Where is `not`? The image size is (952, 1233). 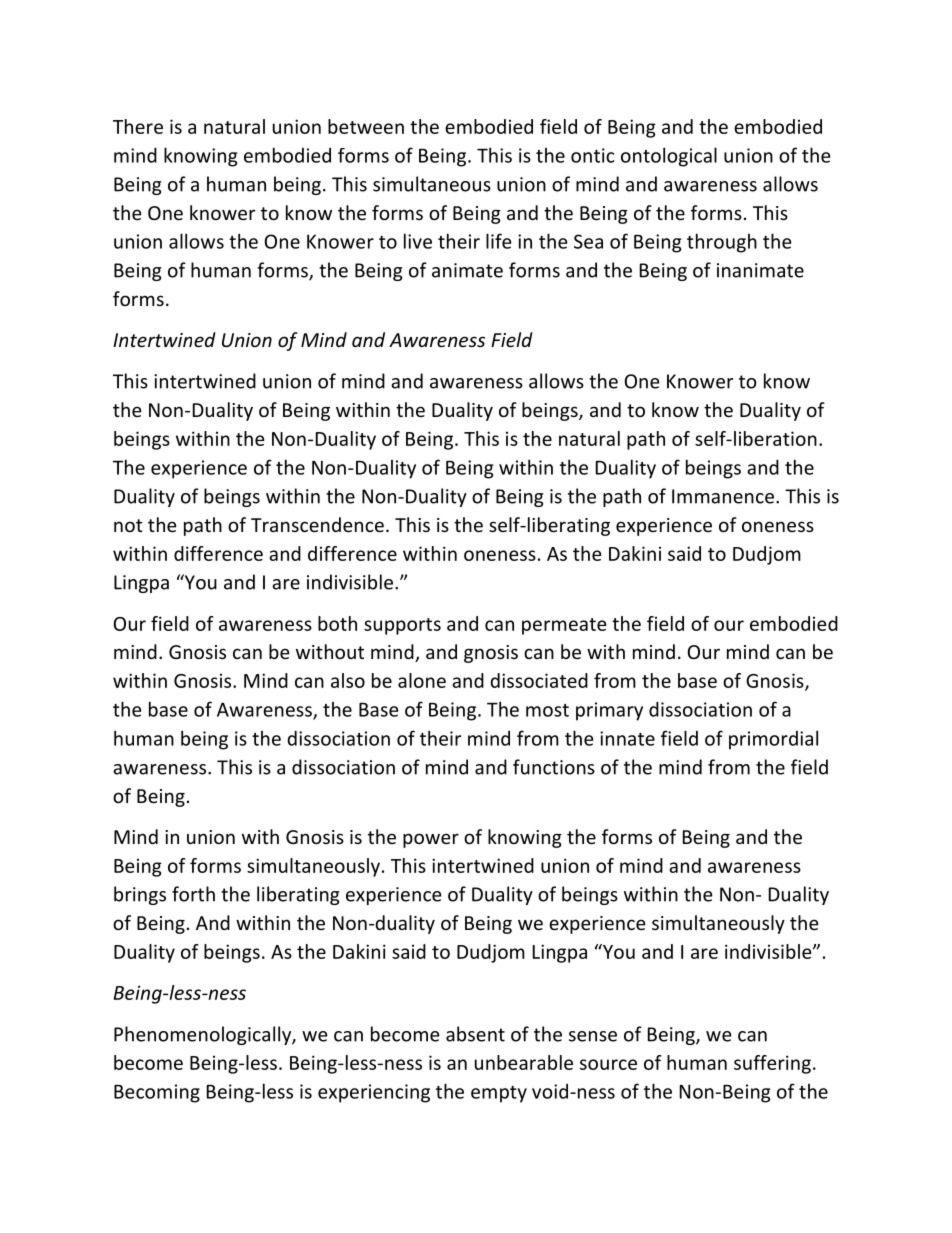 not is located at coordinates (128, 525).
